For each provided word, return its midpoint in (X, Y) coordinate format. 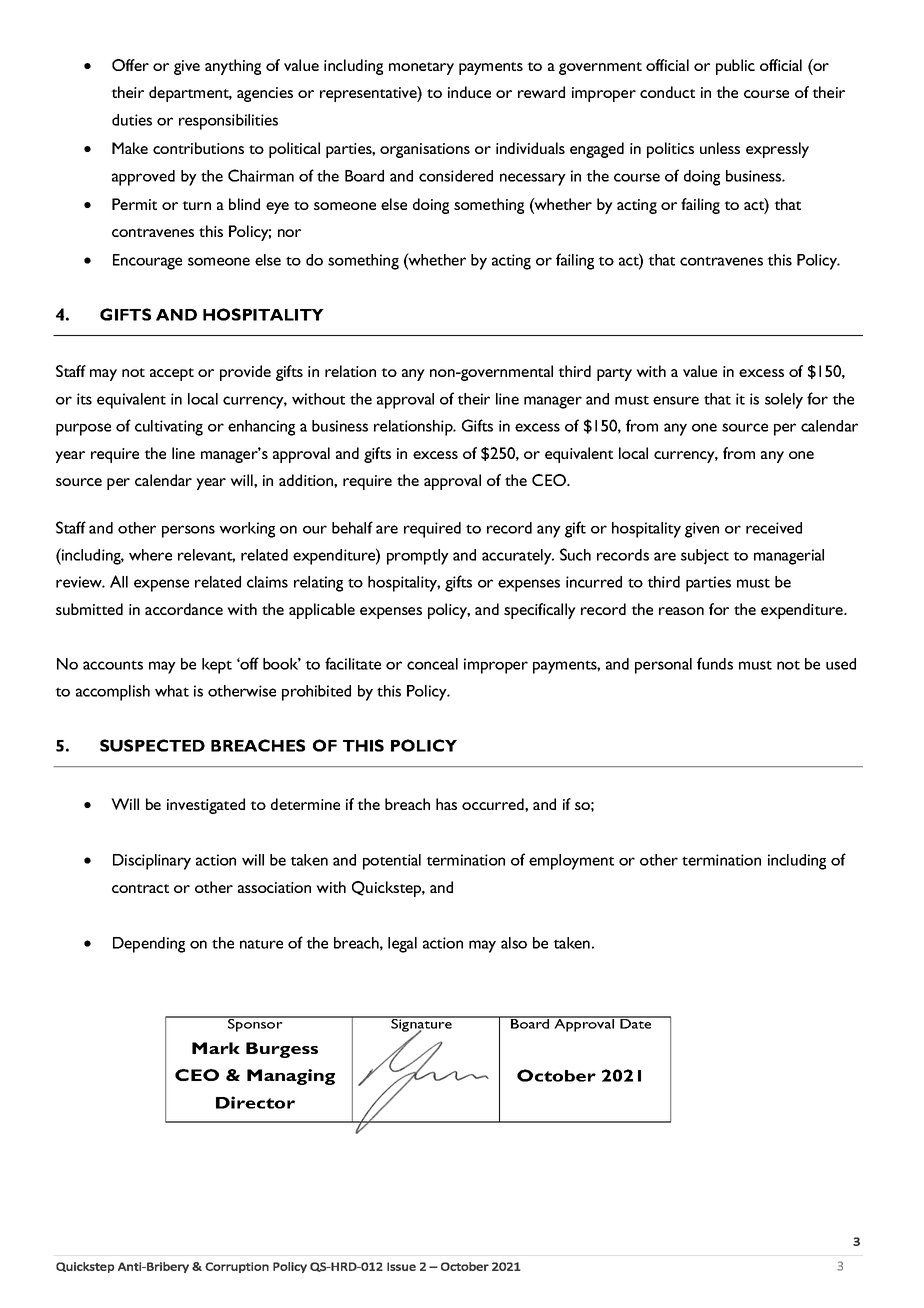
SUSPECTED (152, 745)
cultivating (169, 428)
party (614, 374)
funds (715, 663)
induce (469, 92)
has (446, 804)
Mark (216, 1048)
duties (132, 120)
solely (784, 401)
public (735, 67)
